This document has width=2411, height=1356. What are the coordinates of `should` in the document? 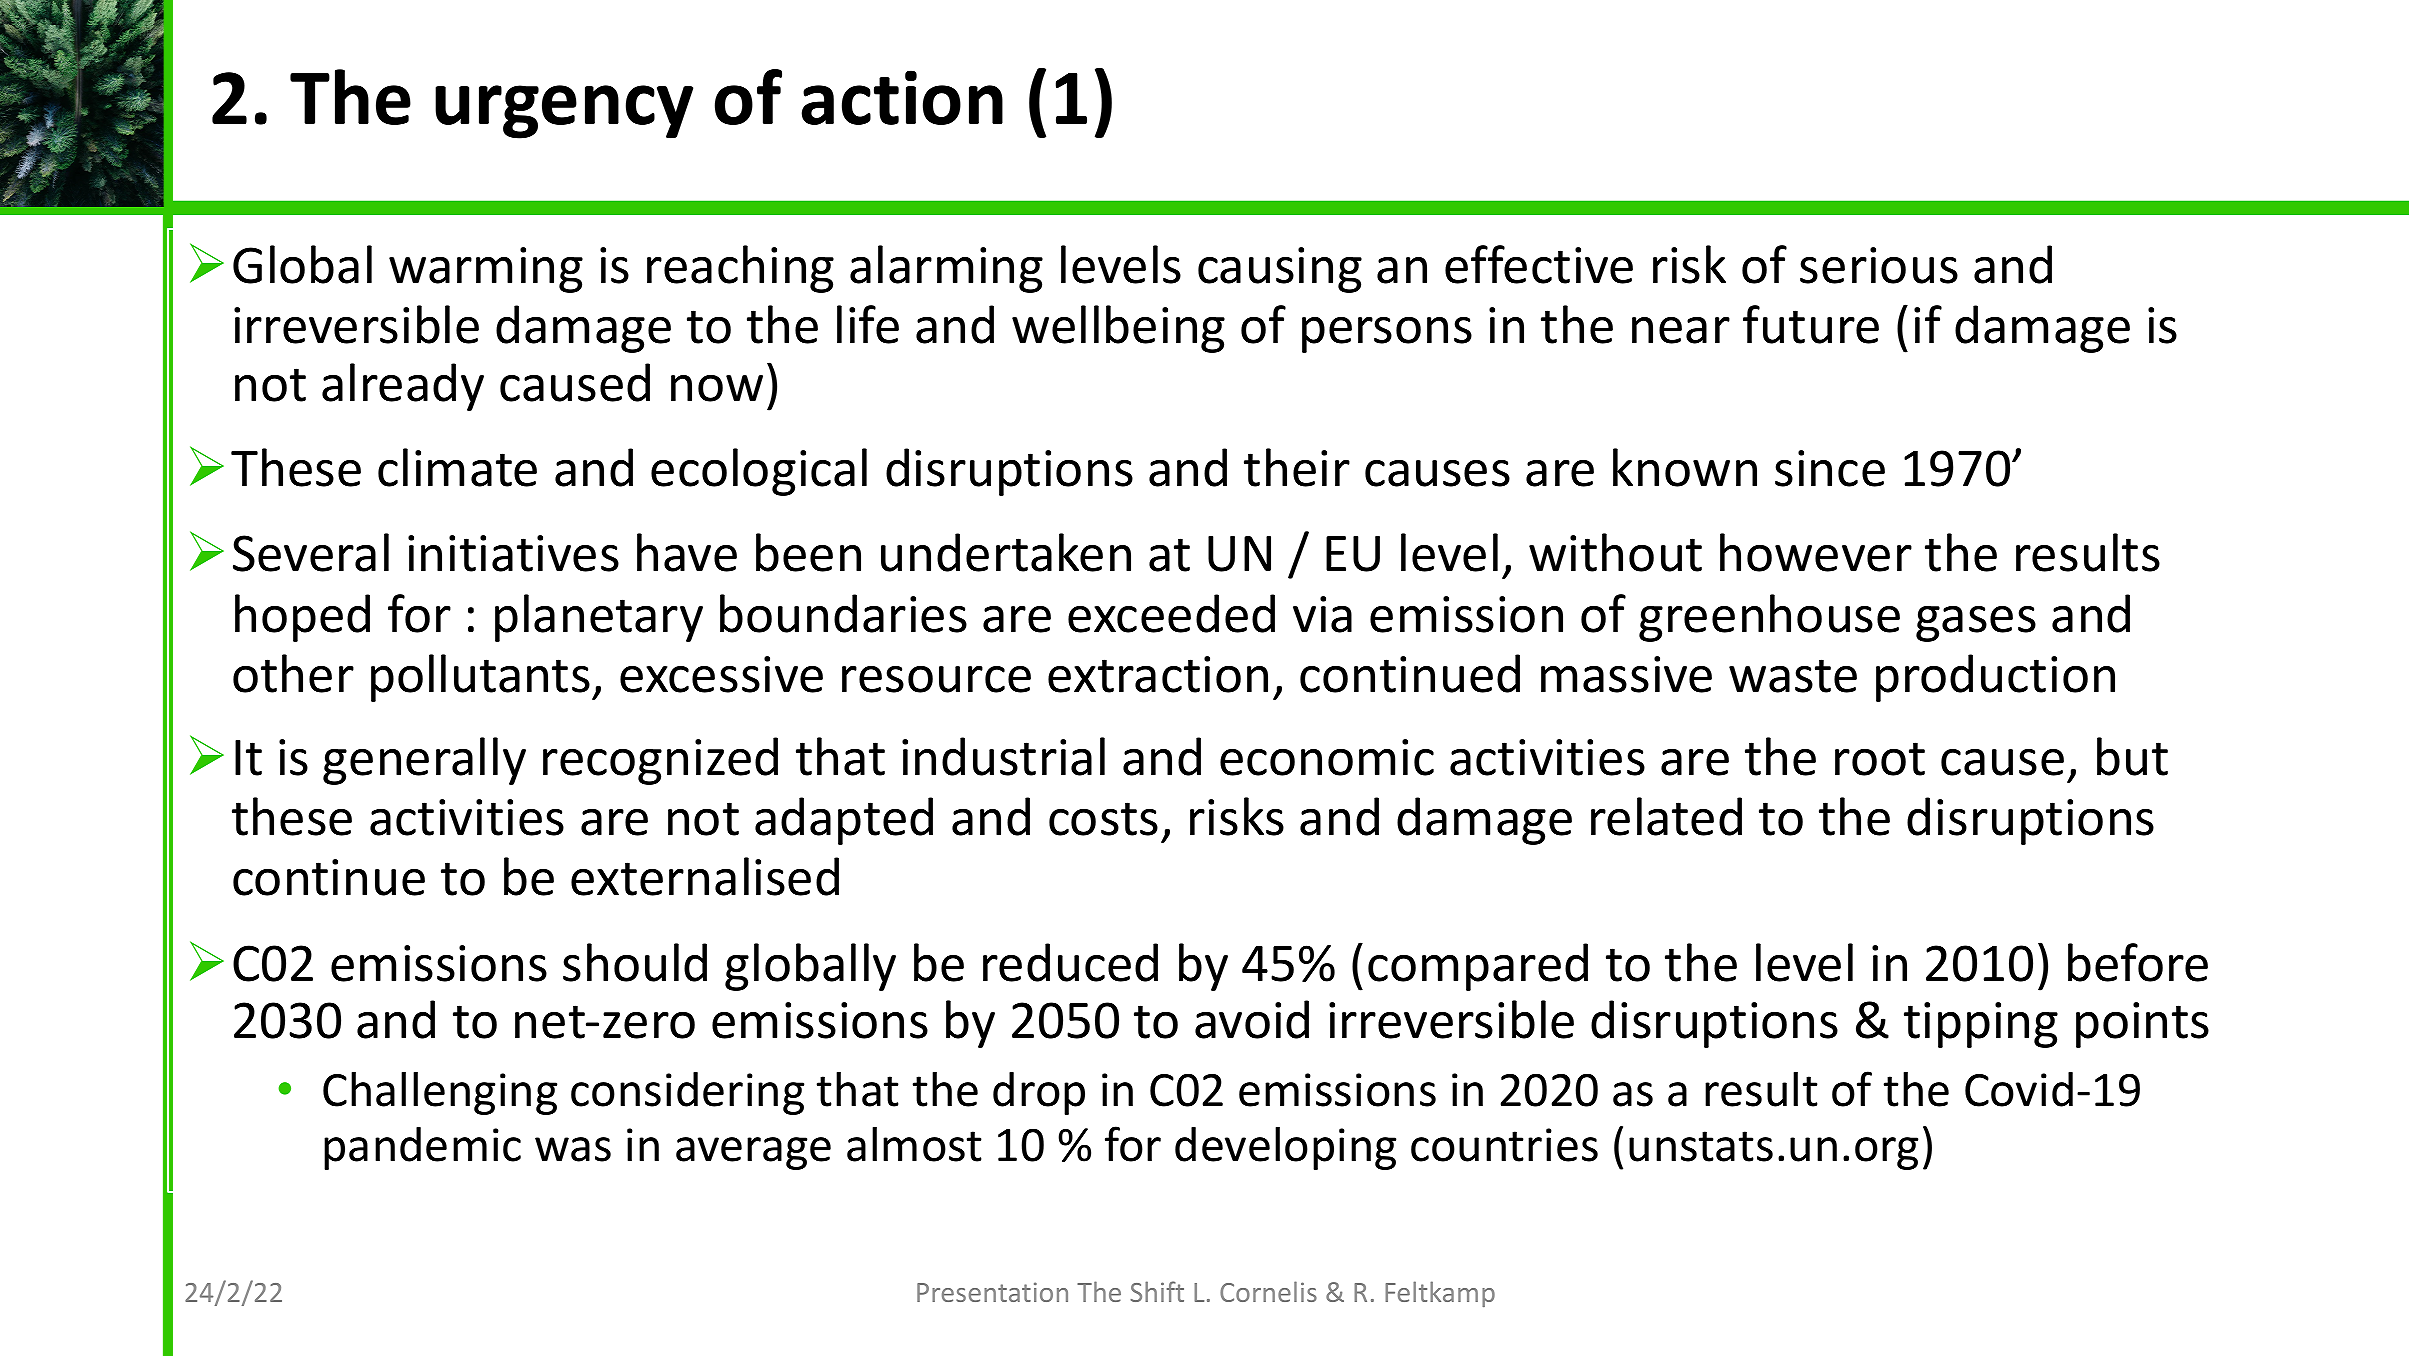 It's located at (635, 962).
